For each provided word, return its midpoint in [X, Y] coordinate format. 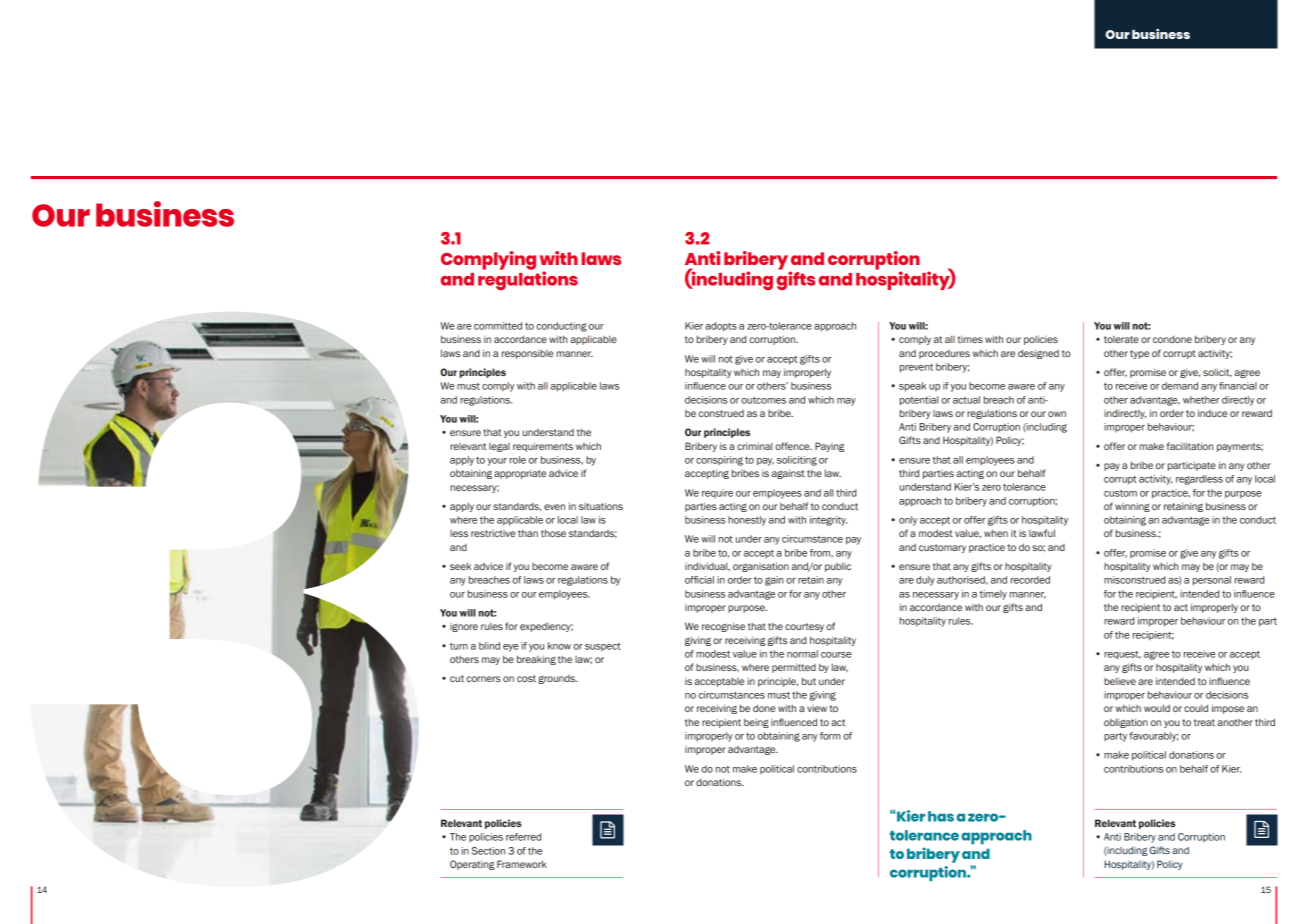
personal [1212, 581]
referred [523, 837]
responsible [527, 354]
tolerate [1121, 339]
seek [460, 566]
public [838, 567]
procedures [944, 354]
